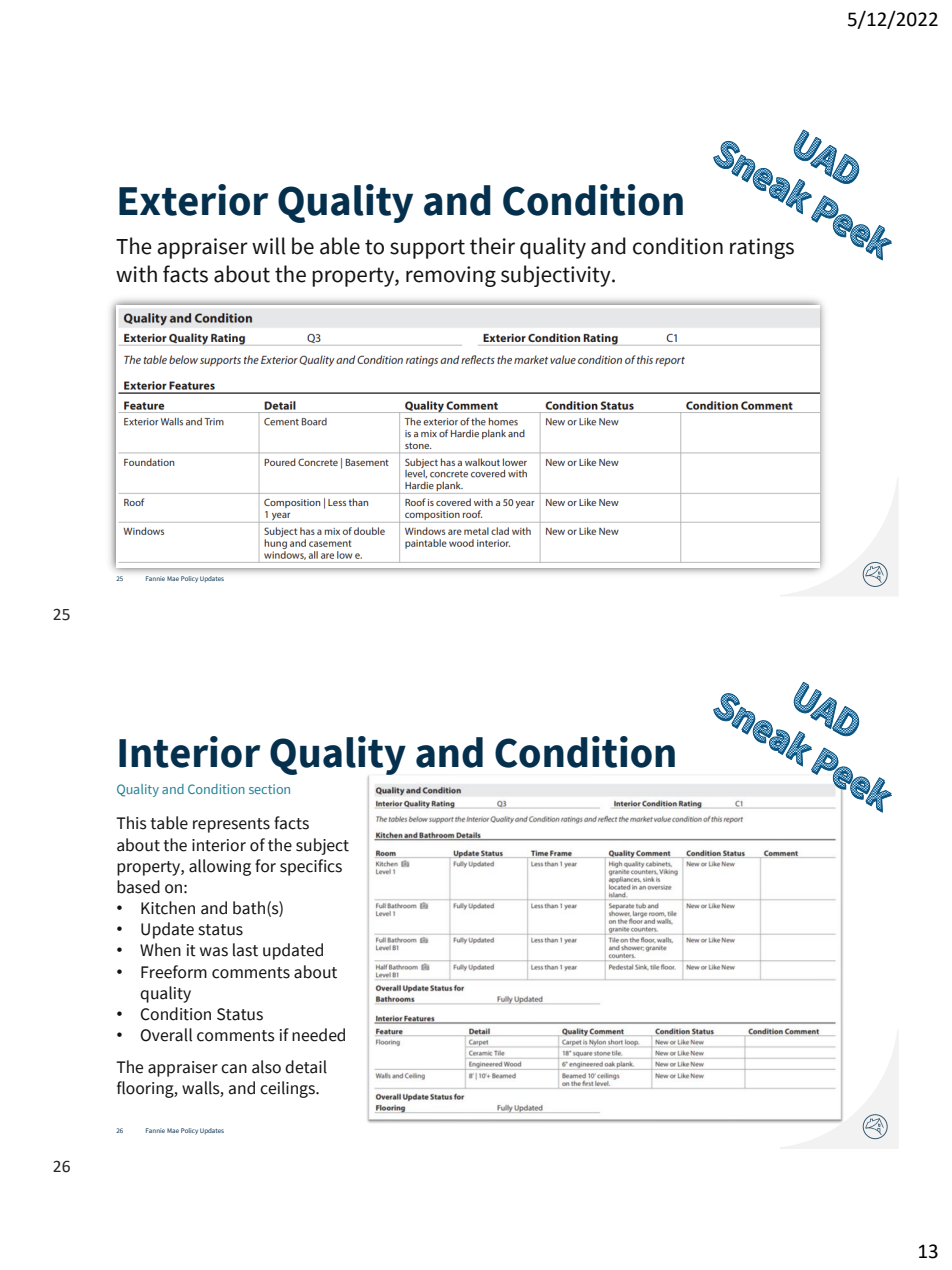  I want to click on can, so click(234, 1069).
